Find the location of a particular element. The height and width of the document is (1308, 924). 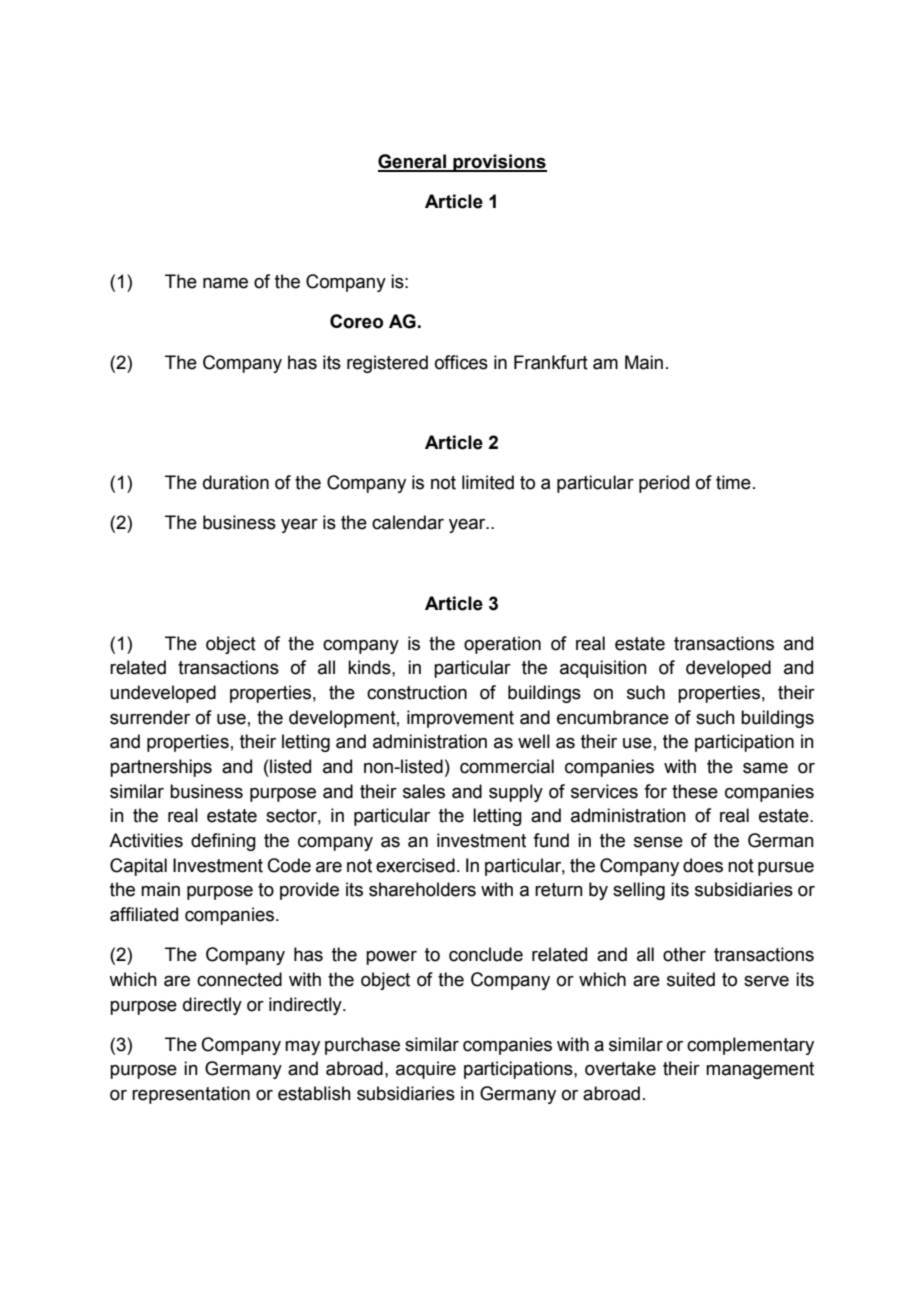

limited is located at coordinates (488, 482).
